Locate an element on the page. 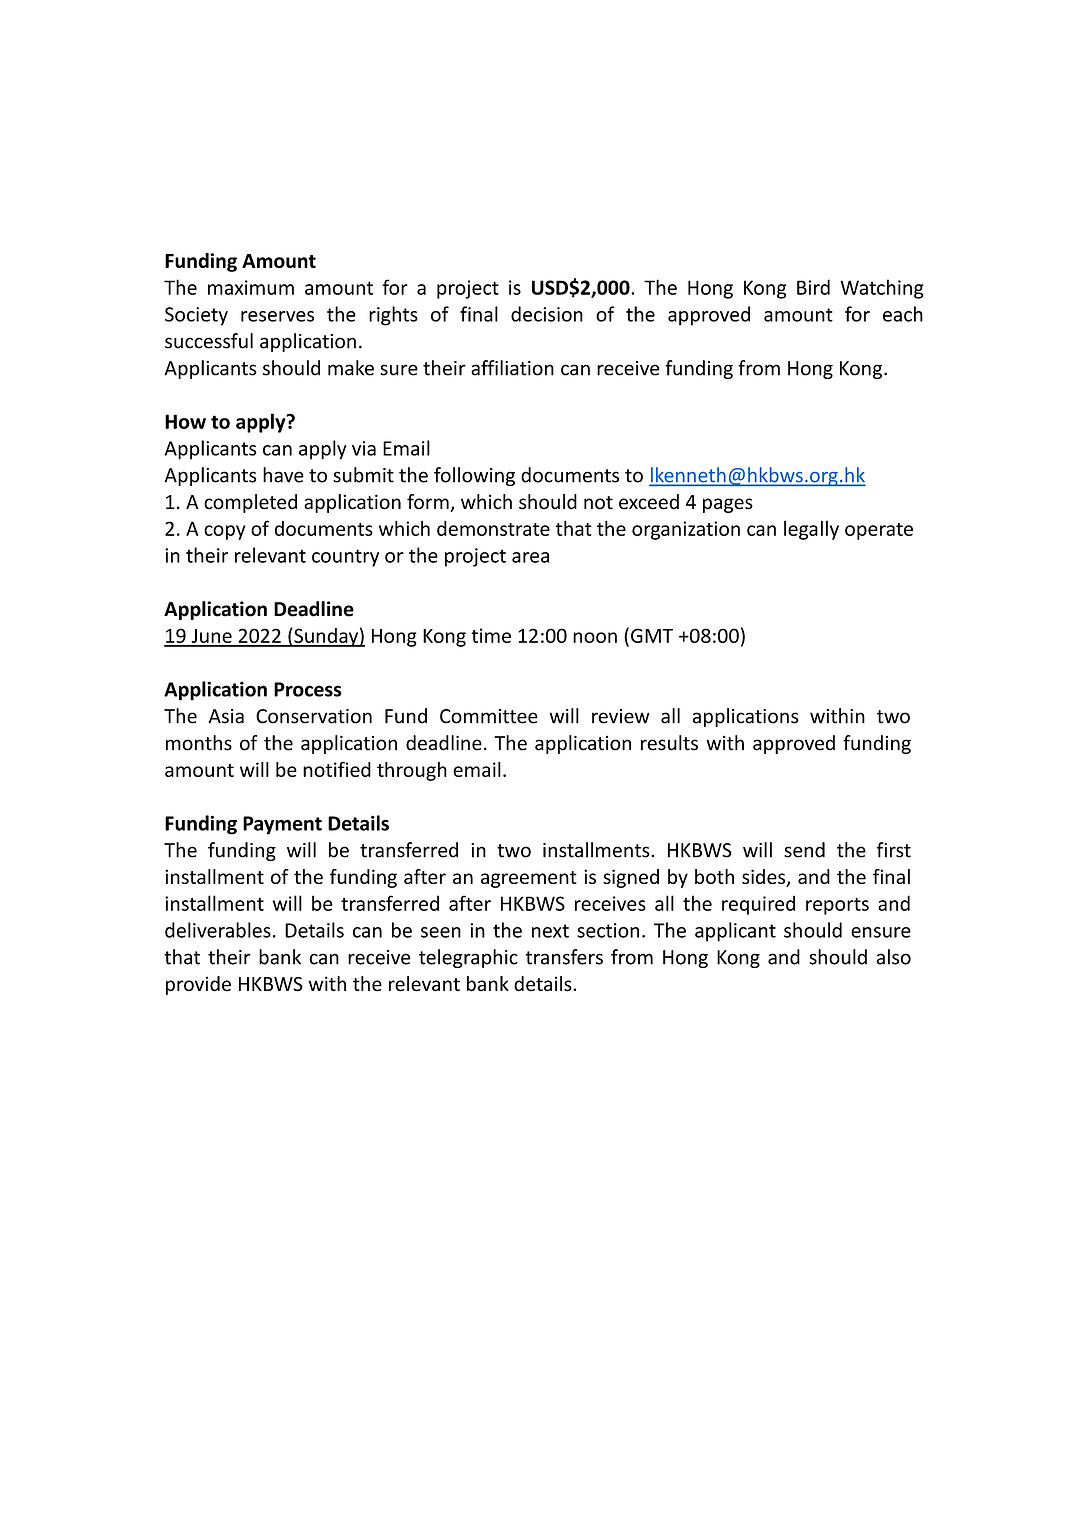 The height and width of the document is (1539, 1088). results is located at coordinates (669, 743).
